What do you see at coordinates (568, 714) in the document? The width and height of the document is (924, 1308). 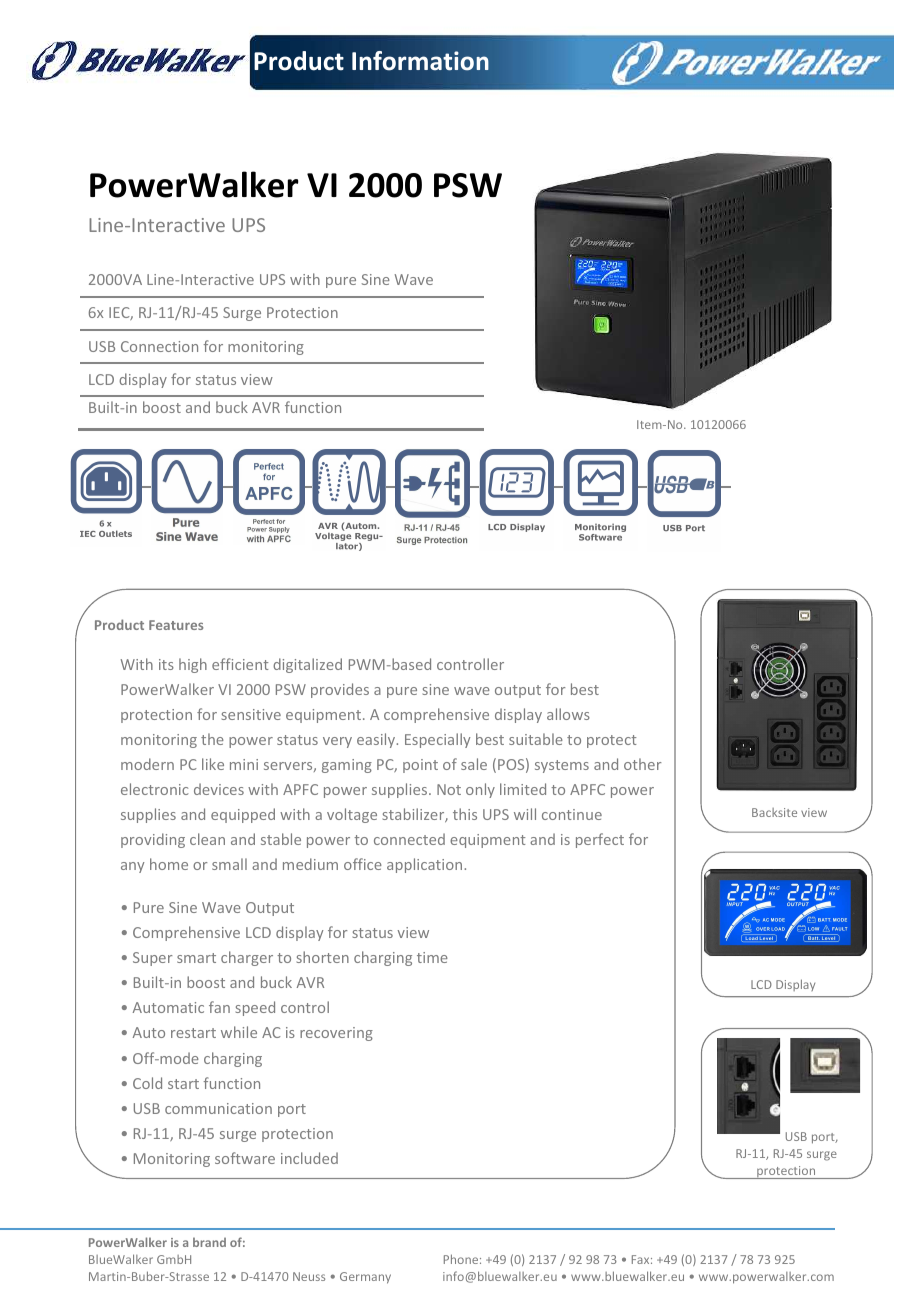 I see `allows` at bounding box center [568, 714].
